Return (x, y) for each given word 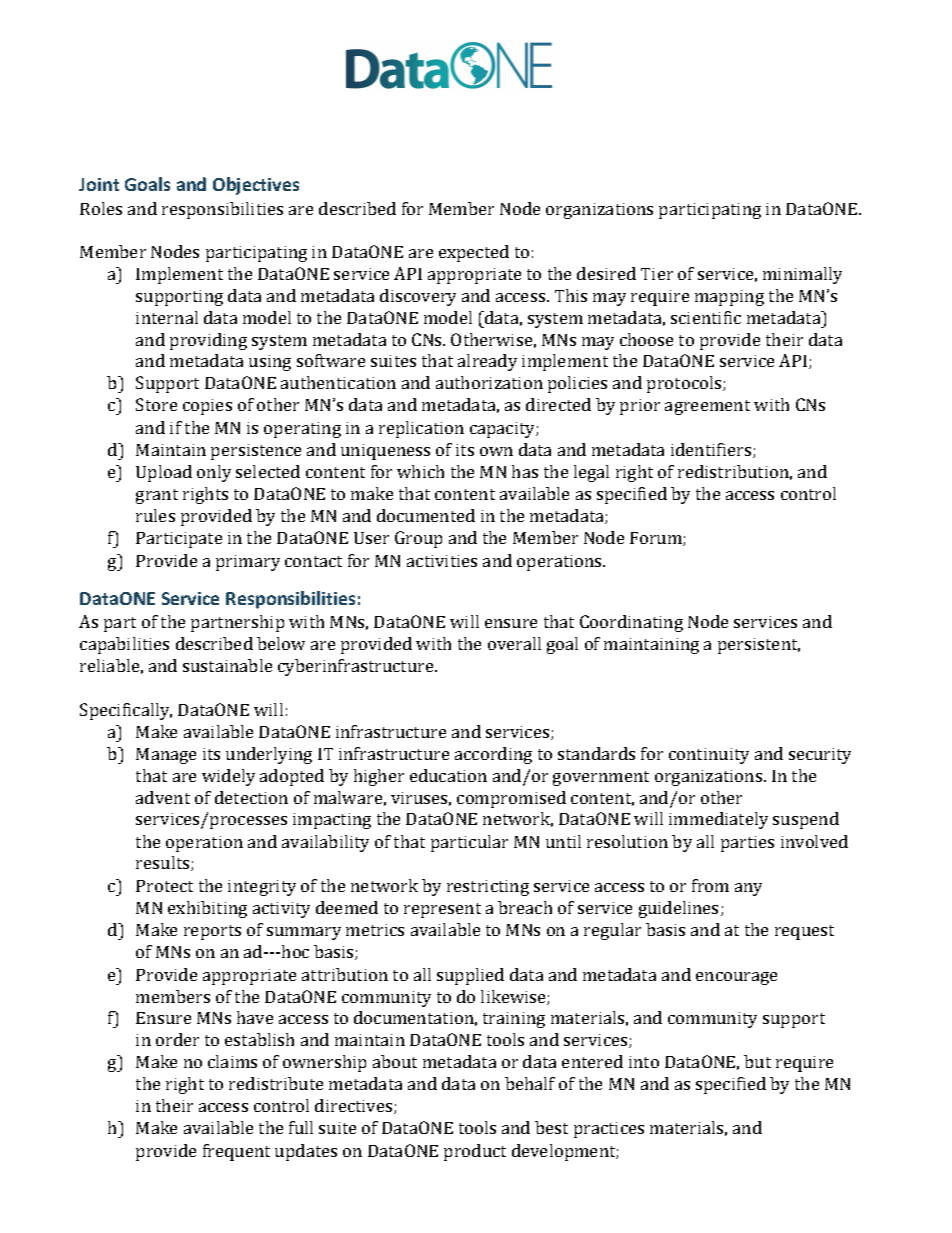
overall (514, 643)
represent (442, 910)
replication (421, 429)
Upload (164, 473)
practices (609, 1130)
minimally (802, 275)
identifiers (712, 450)
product (475, 1152)
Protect (164, 886)
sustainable (227, 665)
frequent (236, 1152)
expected (474, 253)
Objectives (256, 186)
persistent (759, 646)
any (748, 889)
